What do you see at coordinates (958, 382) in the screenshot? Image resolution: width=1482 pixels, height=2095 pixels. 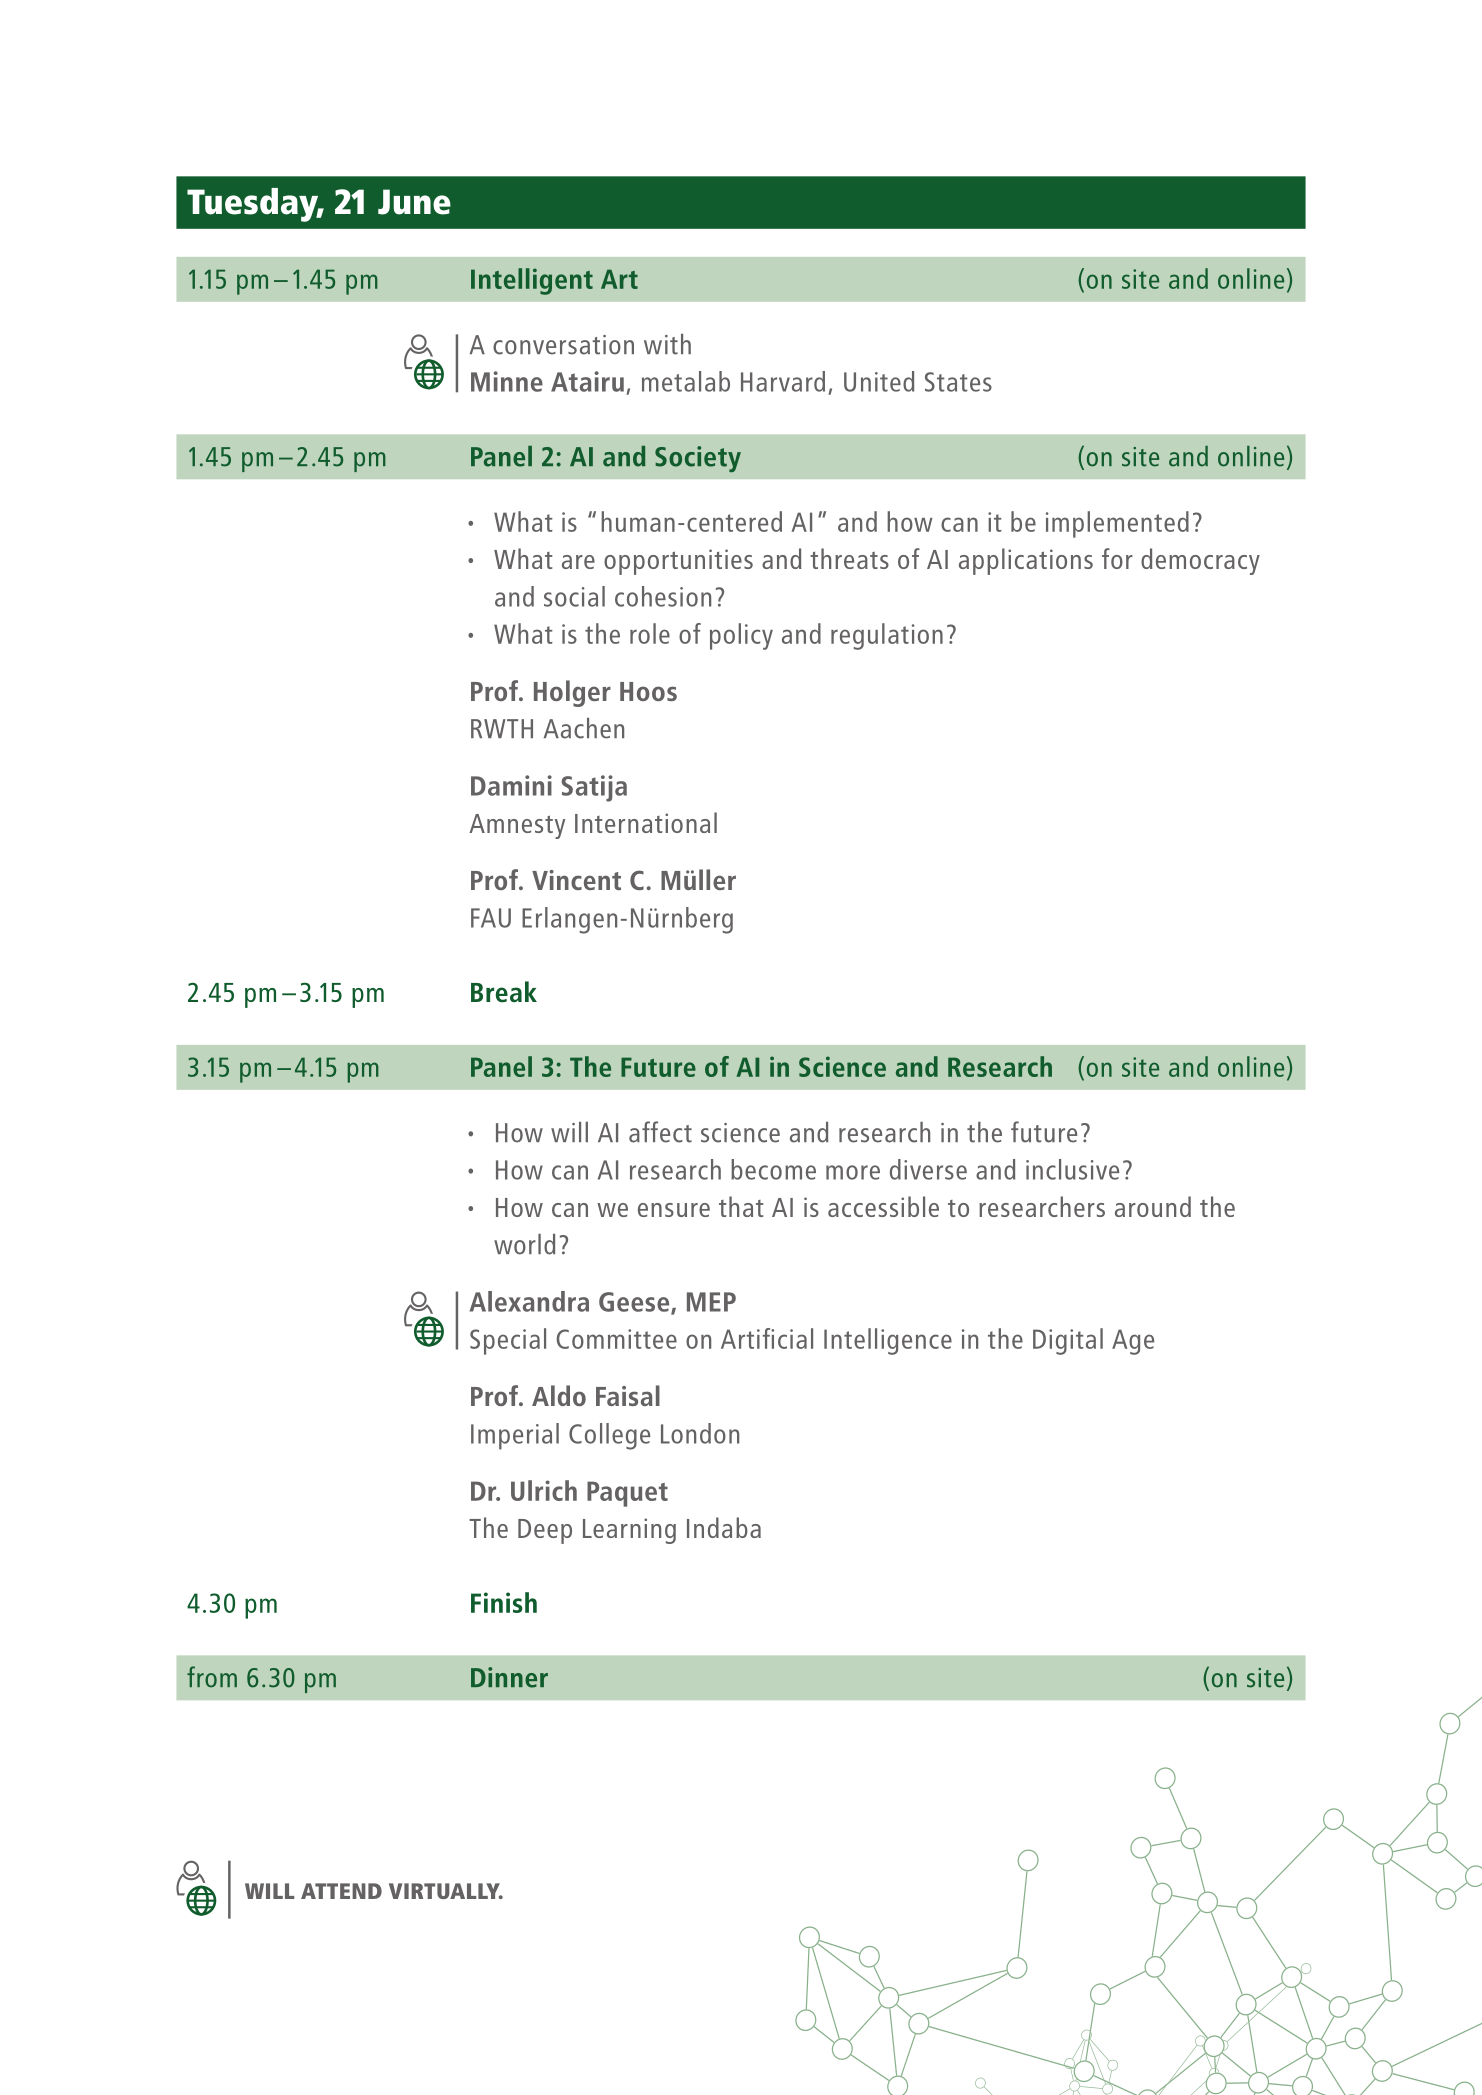 I see `States` at bounding box center [958, 382].
